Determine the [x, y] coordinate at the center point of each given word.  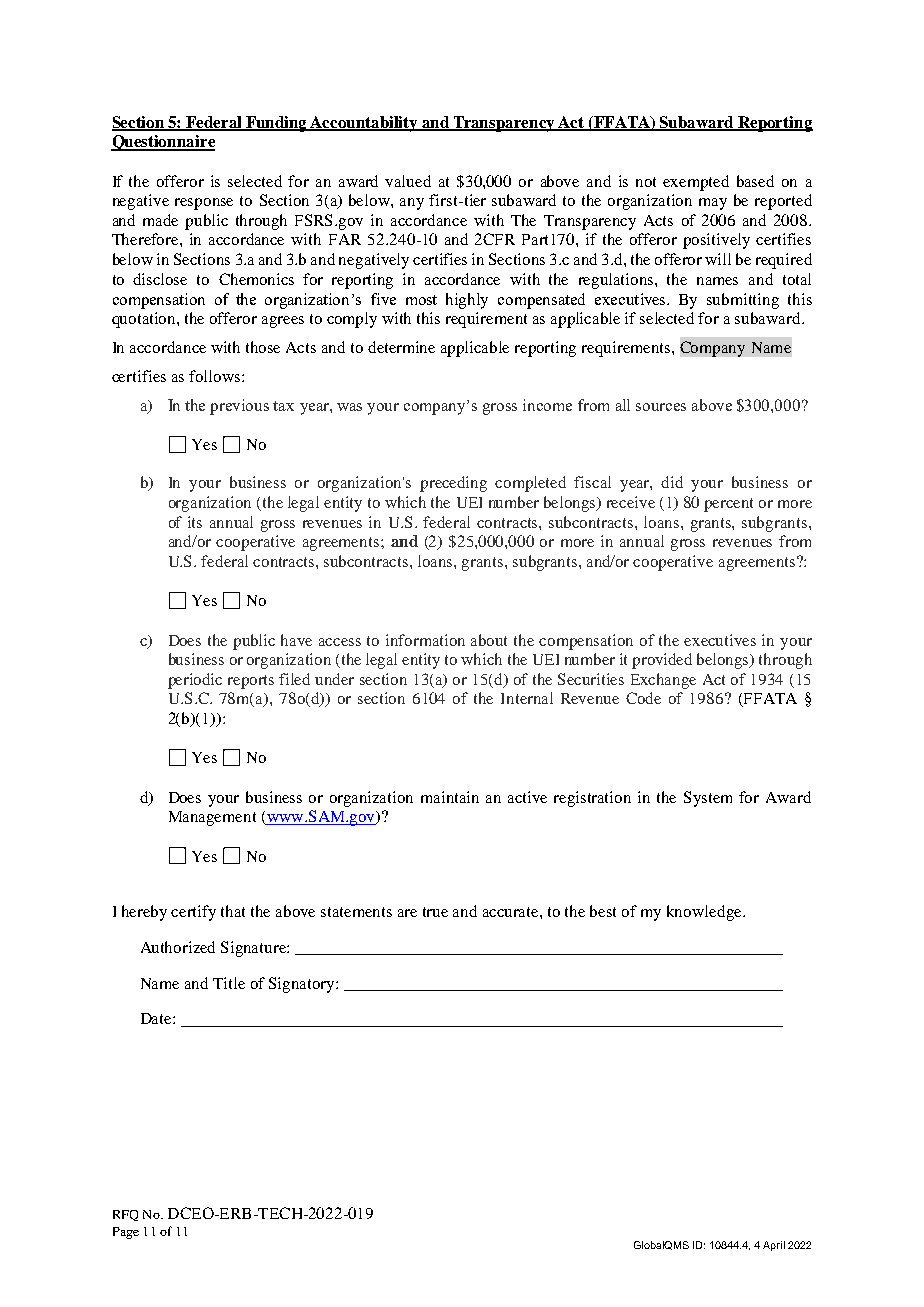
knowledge [705, 913]
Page [126, 1233]
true [435, 912]
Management [212, 818]
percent [728, 505]
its [195, 522]
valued [408, 181]
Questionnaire [163, 143]
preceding [453, 484]
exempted [696, 183]
